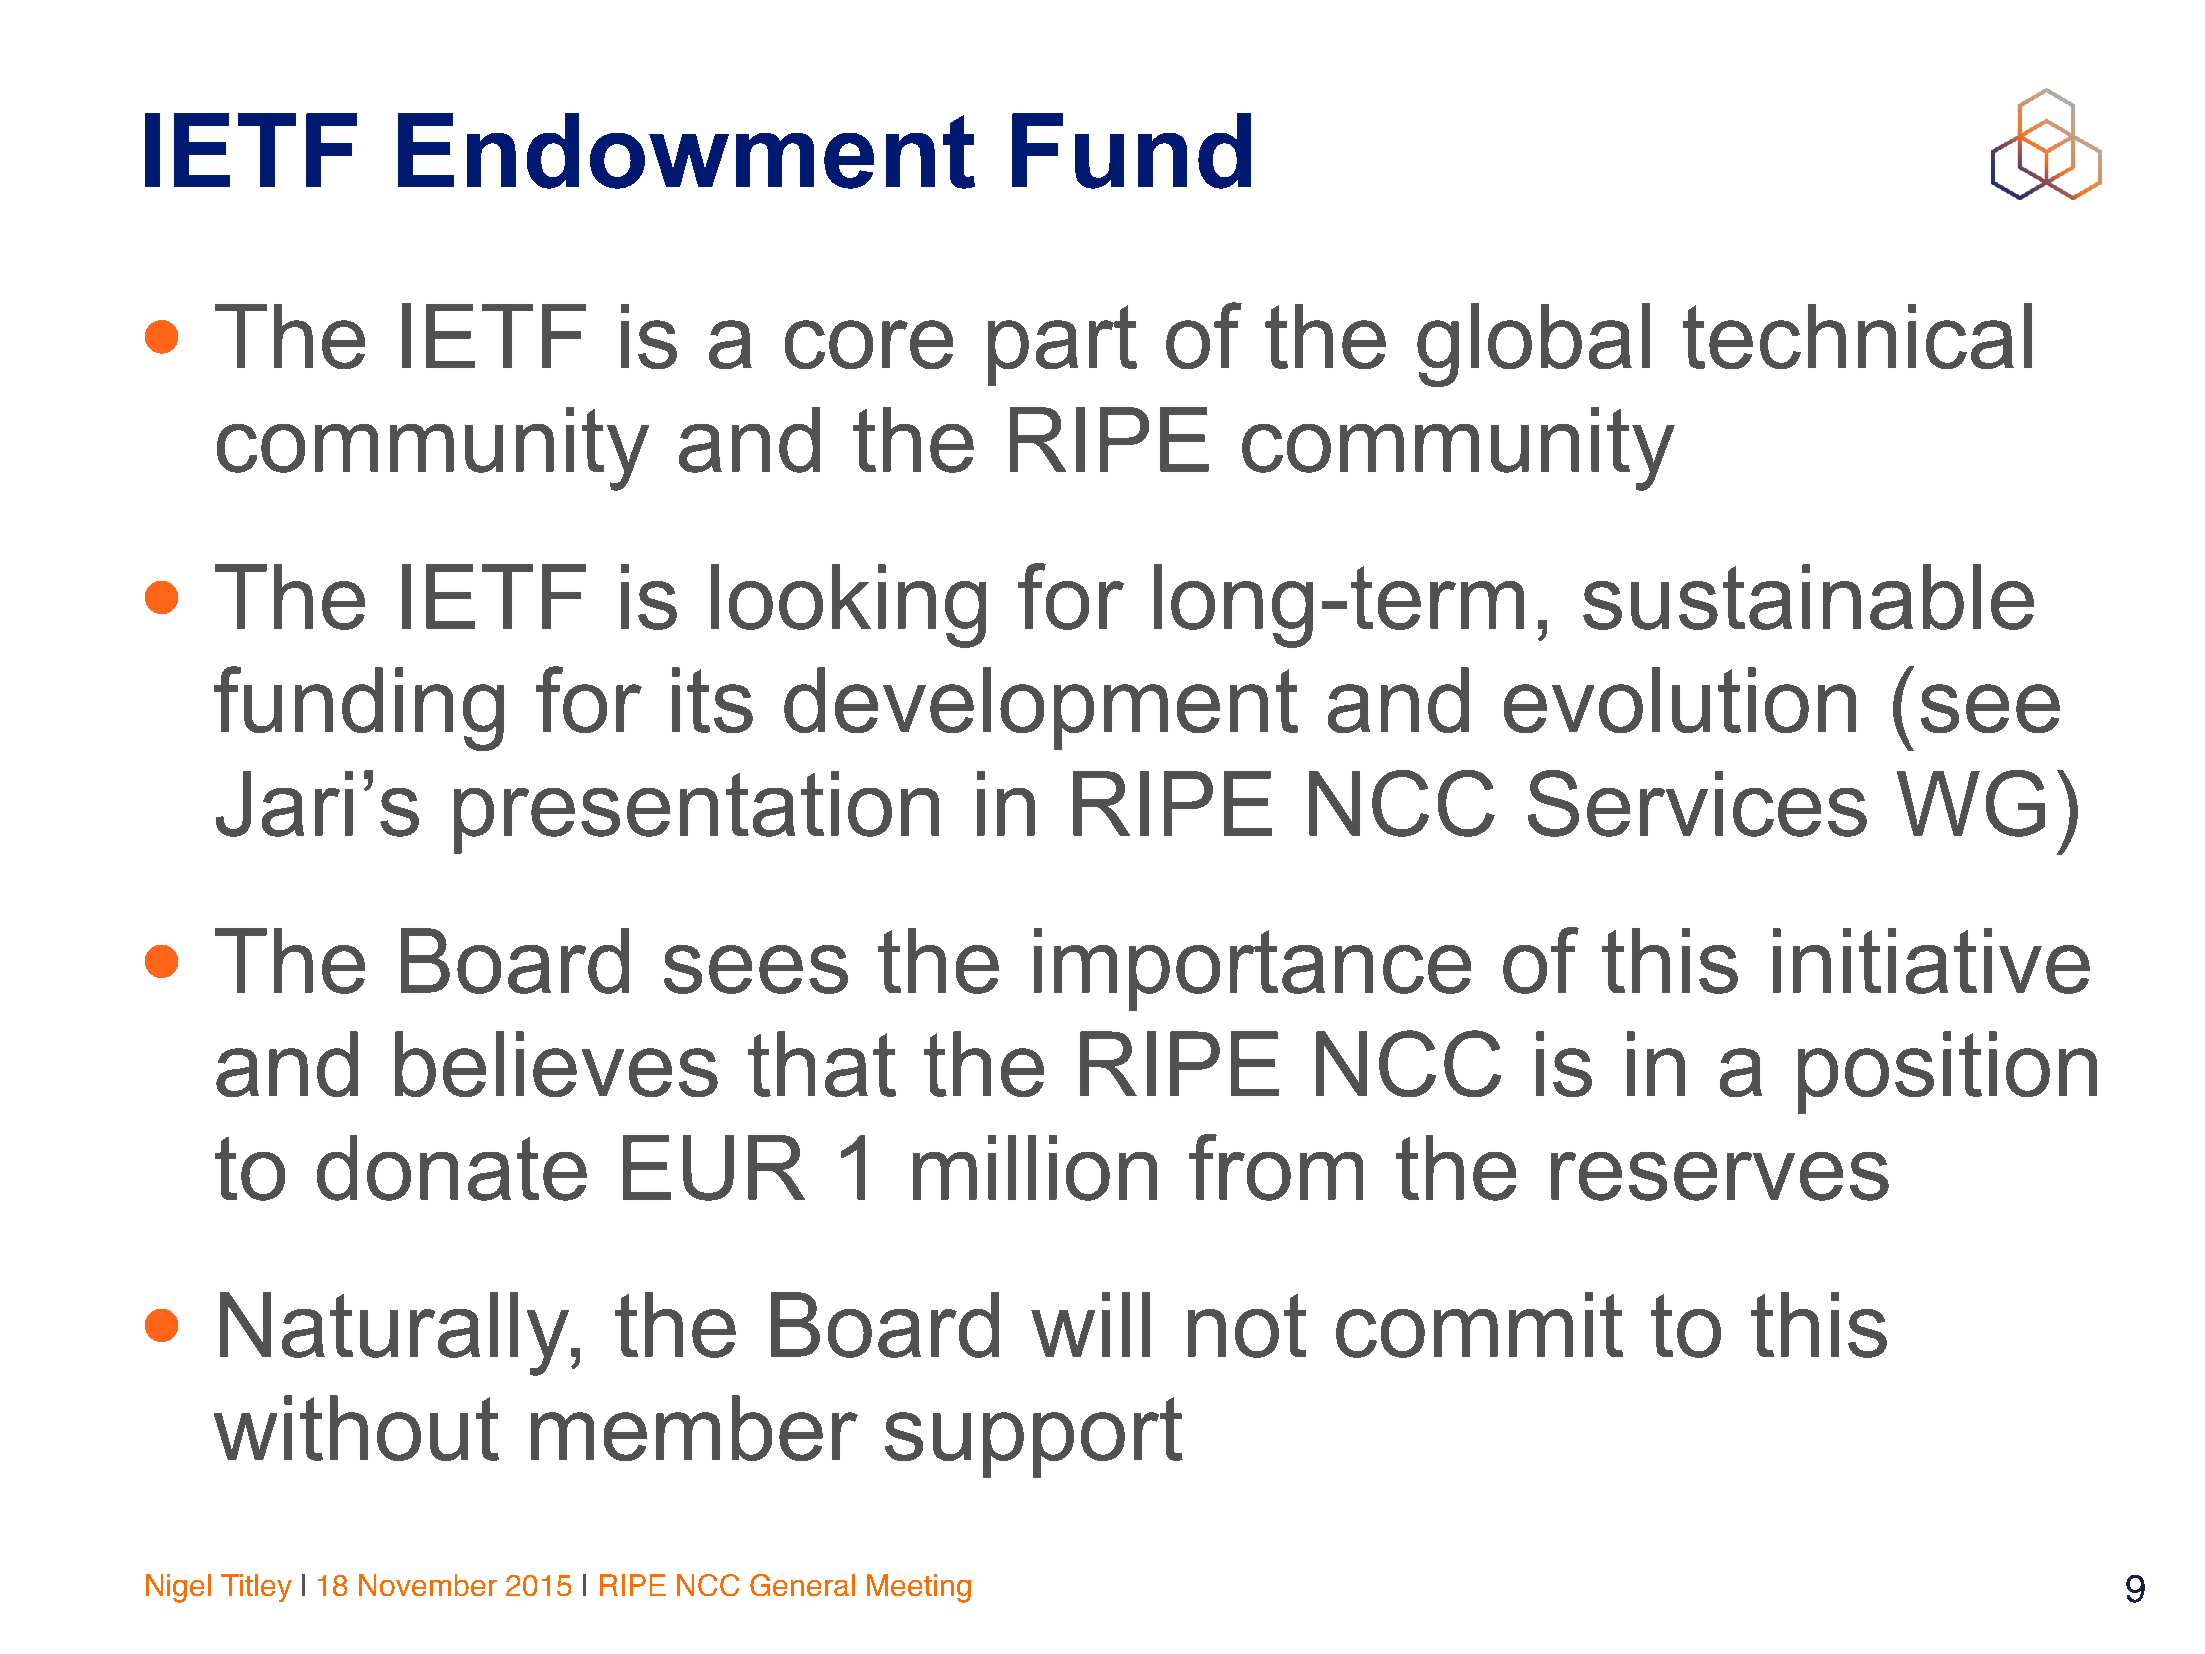  Describe the element at coordinates (1041, 708) in the screenshot. I see `development` at that location.
